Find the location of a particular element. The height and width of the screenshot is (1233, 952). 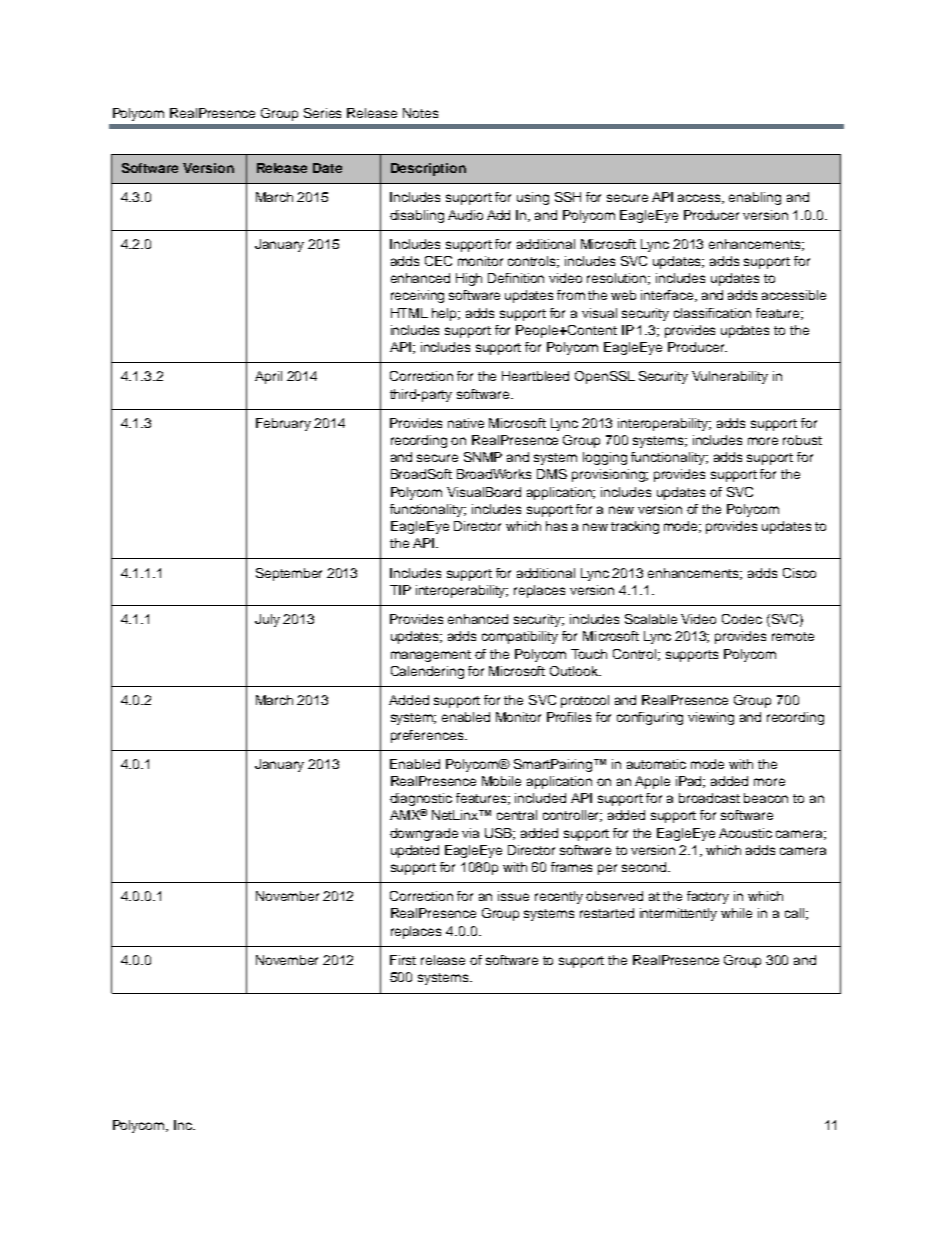

recently is located at coordinates (559, 897).
